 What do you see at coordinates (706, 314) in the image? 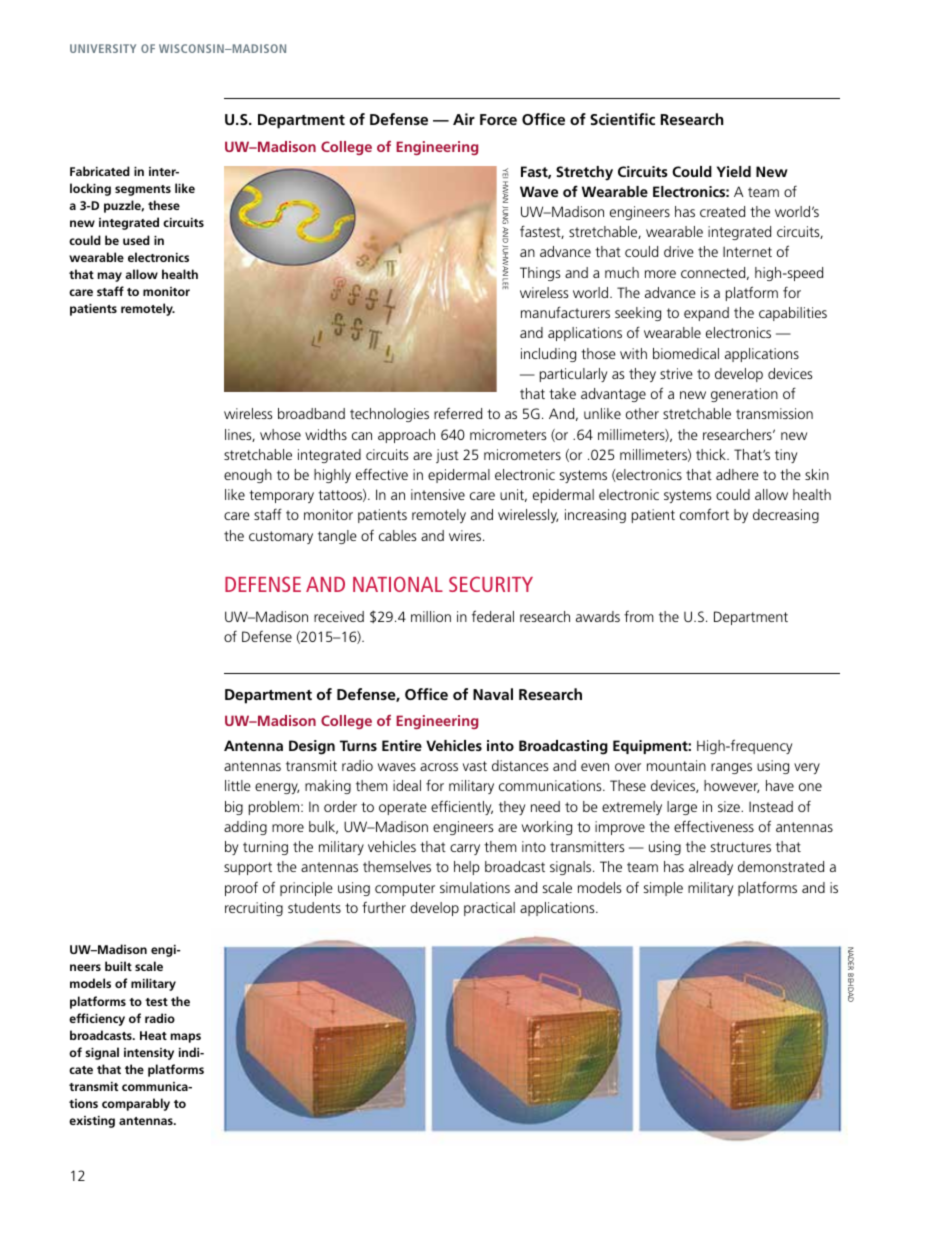
I see `expand` at bounding box center [706, 314].
